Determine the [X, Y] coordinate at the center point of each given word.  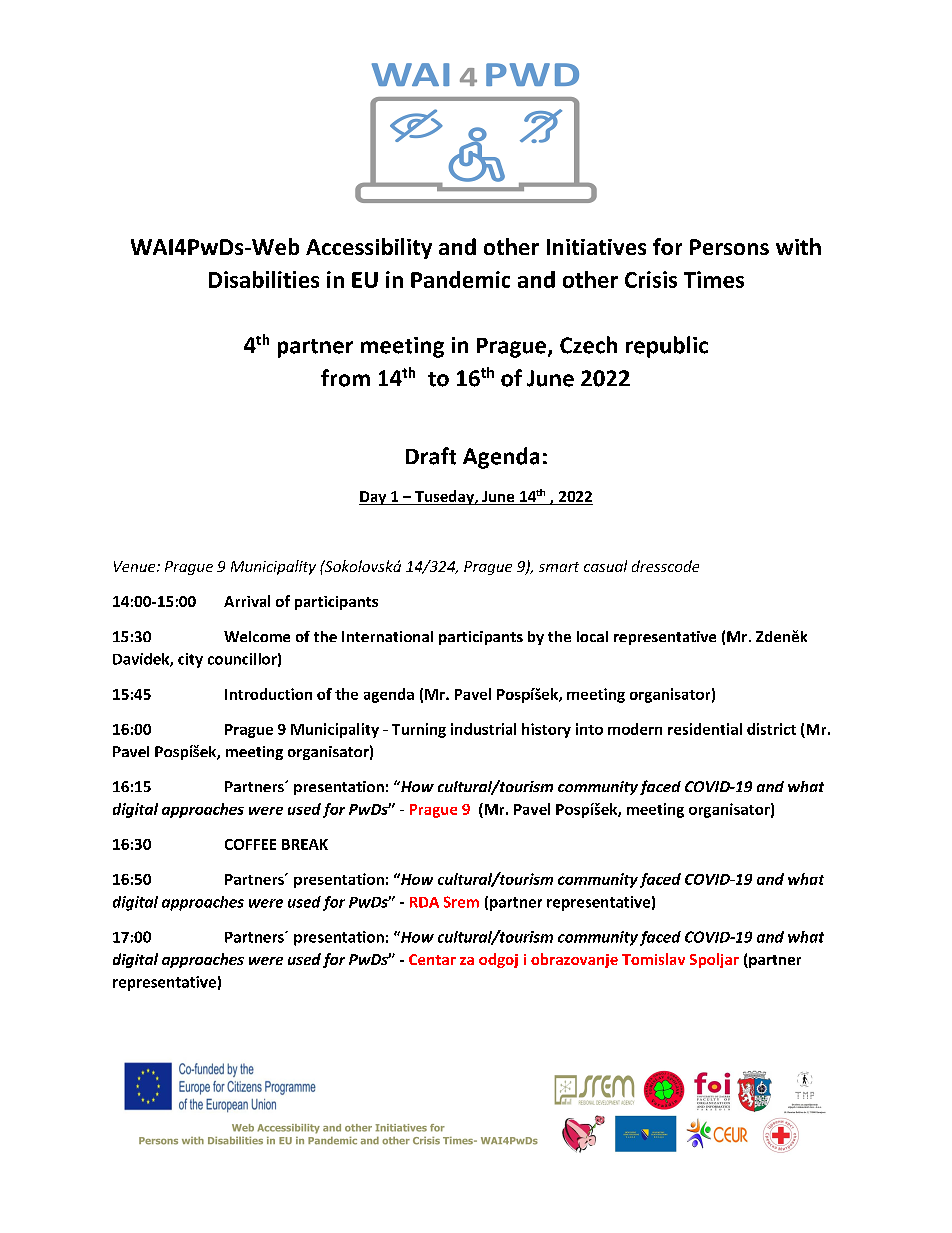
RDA [424, 902]
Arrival [247, 601]
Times [714, 279]
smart [559, 567]
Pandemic [460, 279]
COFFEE [250, 844]
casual [605, 566]
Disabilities [264, 279]
